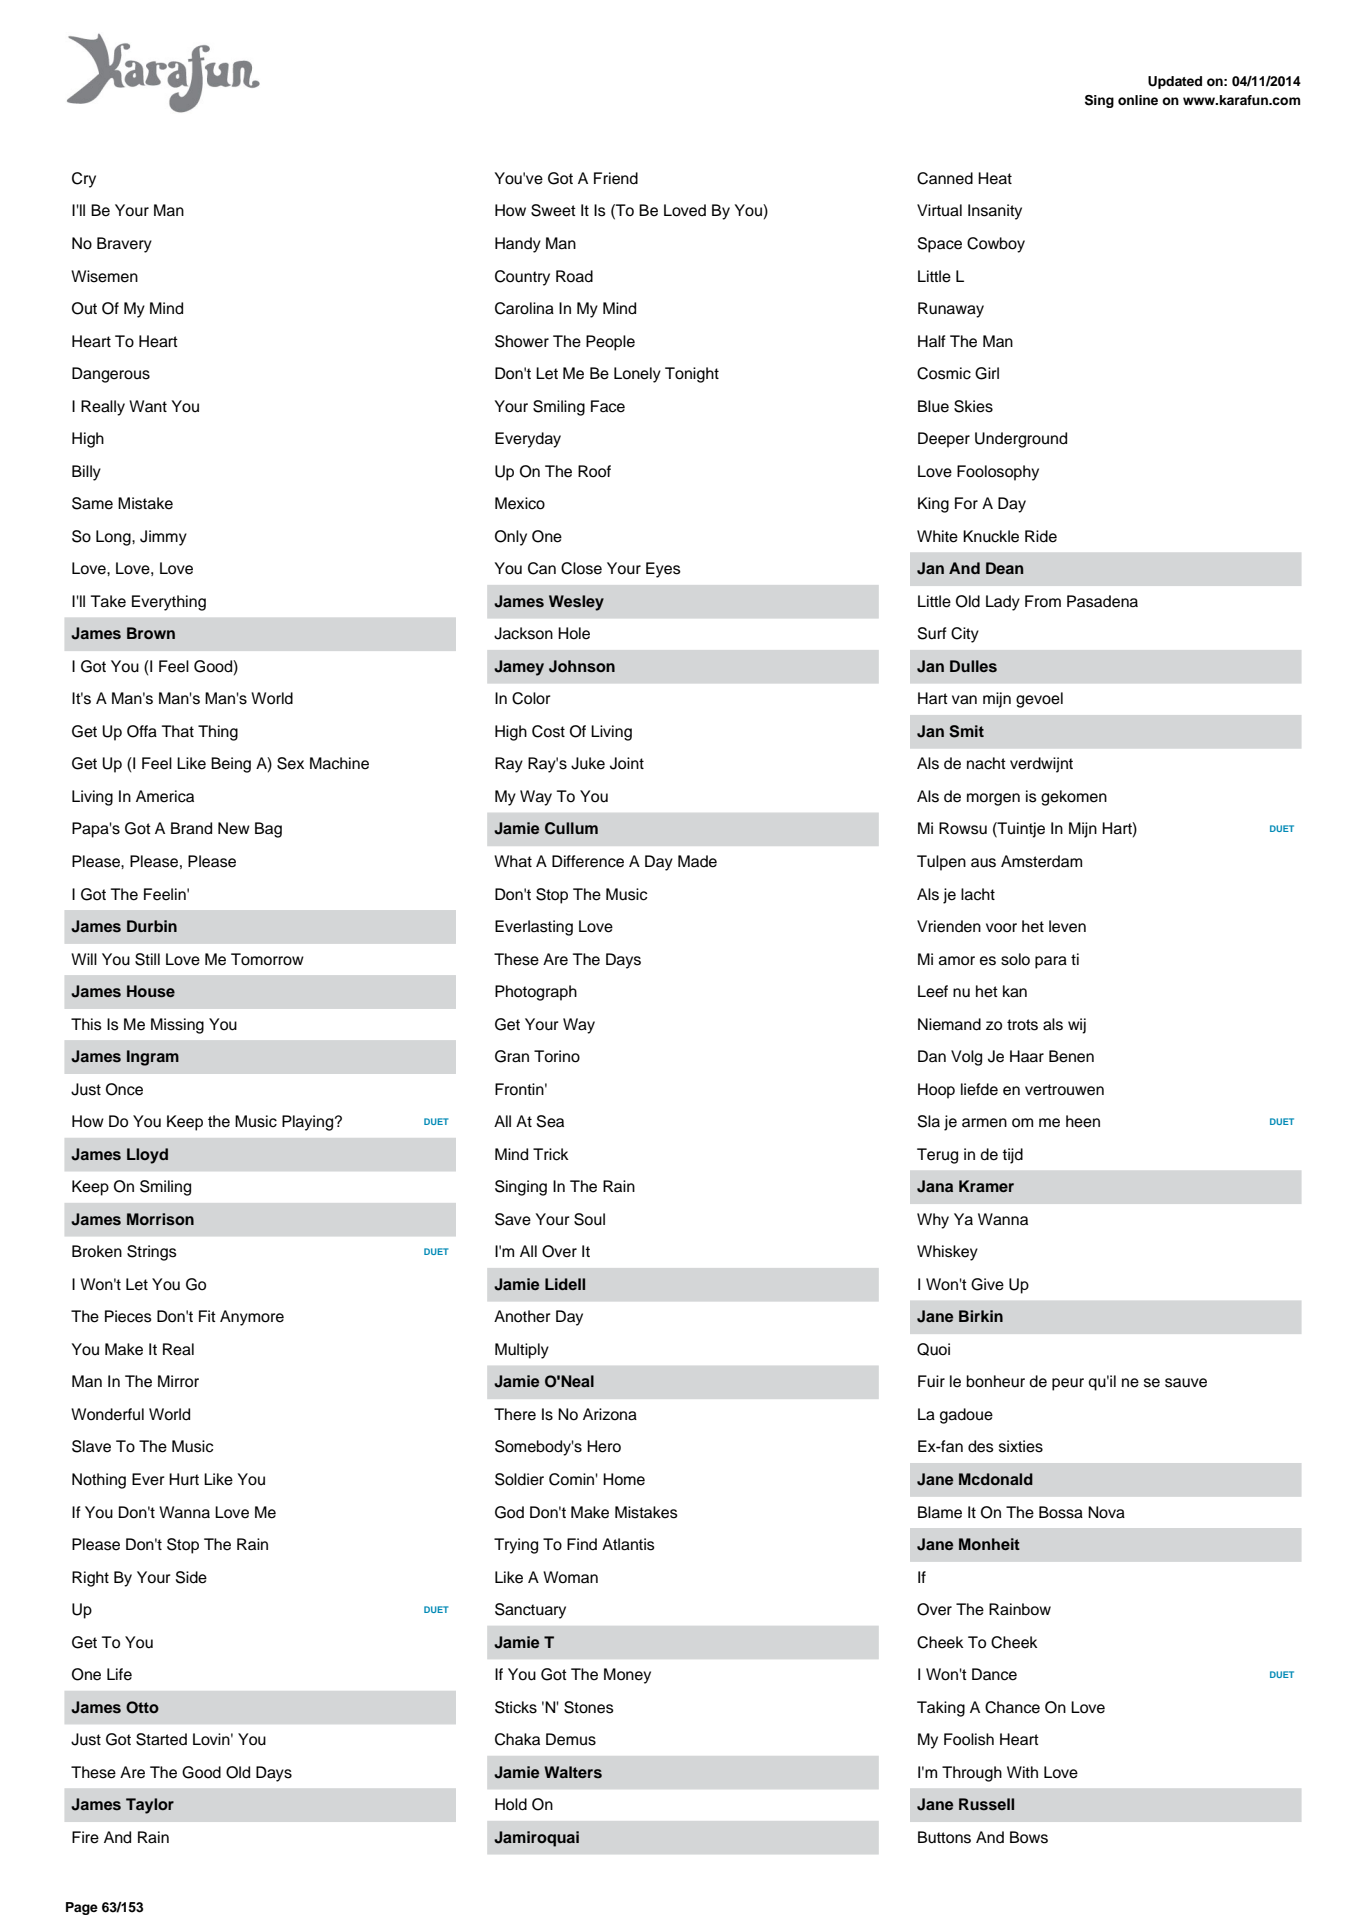 Image resolution: width=1366 pixels, height=1932 pixels. Describe the element at coordinates (184, 1479) in the screenshot. I see `Hurt` at that location.
